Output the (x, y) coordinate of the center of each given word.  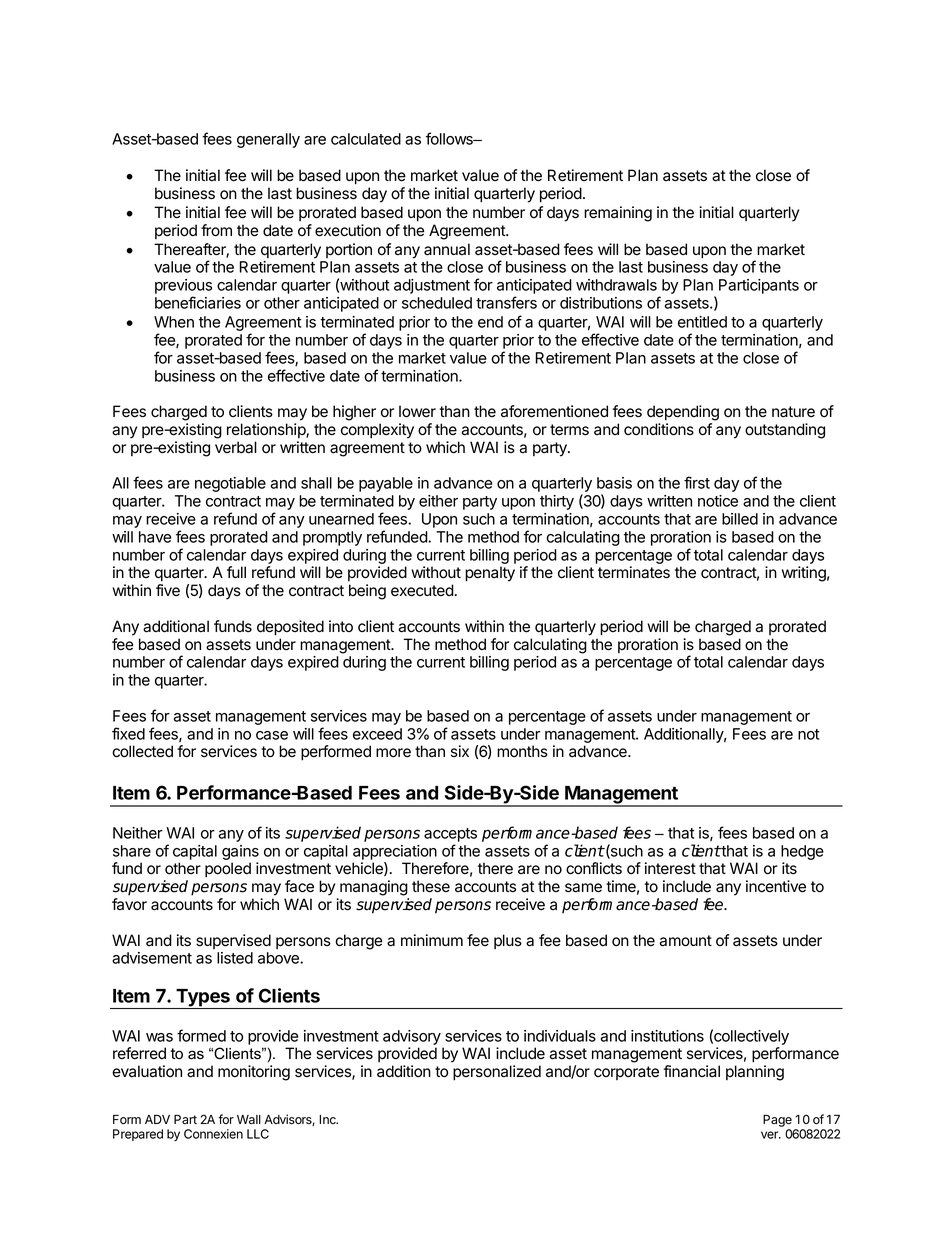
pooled (228, 869)
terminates (634, 572)
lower (417, 411)
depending (683, 413)
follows (450, 138)
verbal (236, 447)
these (431, 886)
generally (268, 140)
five (168, 590)
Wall (249, 1119)
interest (670, 868)
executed (422, 590)
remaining (618, 214)
